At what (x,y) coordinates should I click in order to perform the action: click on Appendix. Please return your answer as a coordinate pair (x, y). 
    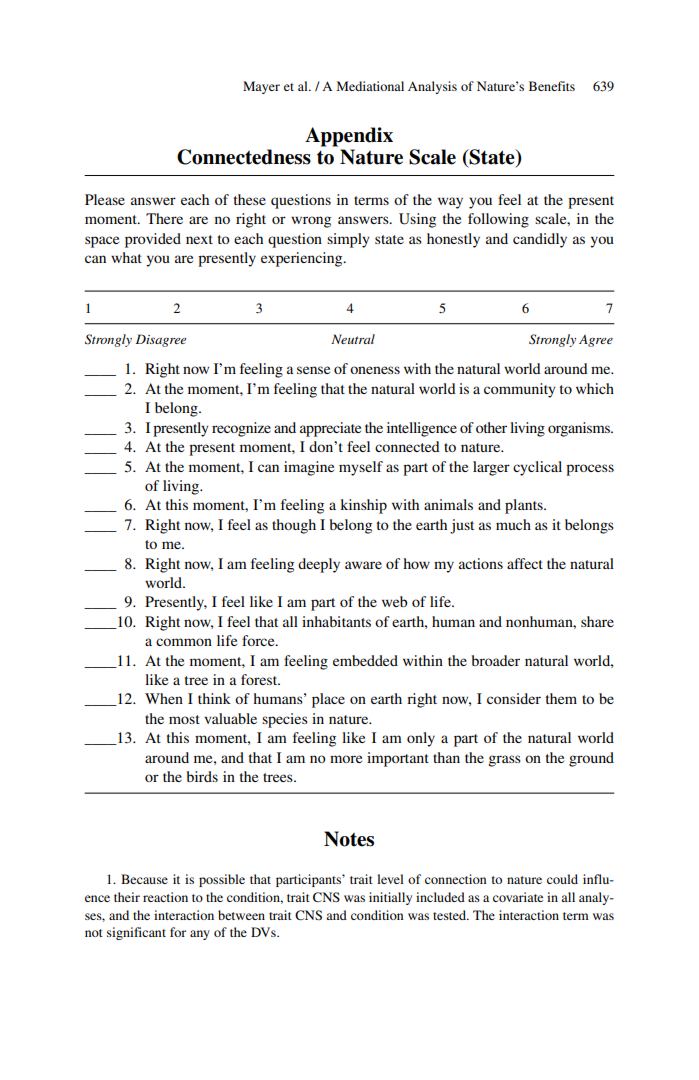
    Looking at the image, I should click on (349, 137).
